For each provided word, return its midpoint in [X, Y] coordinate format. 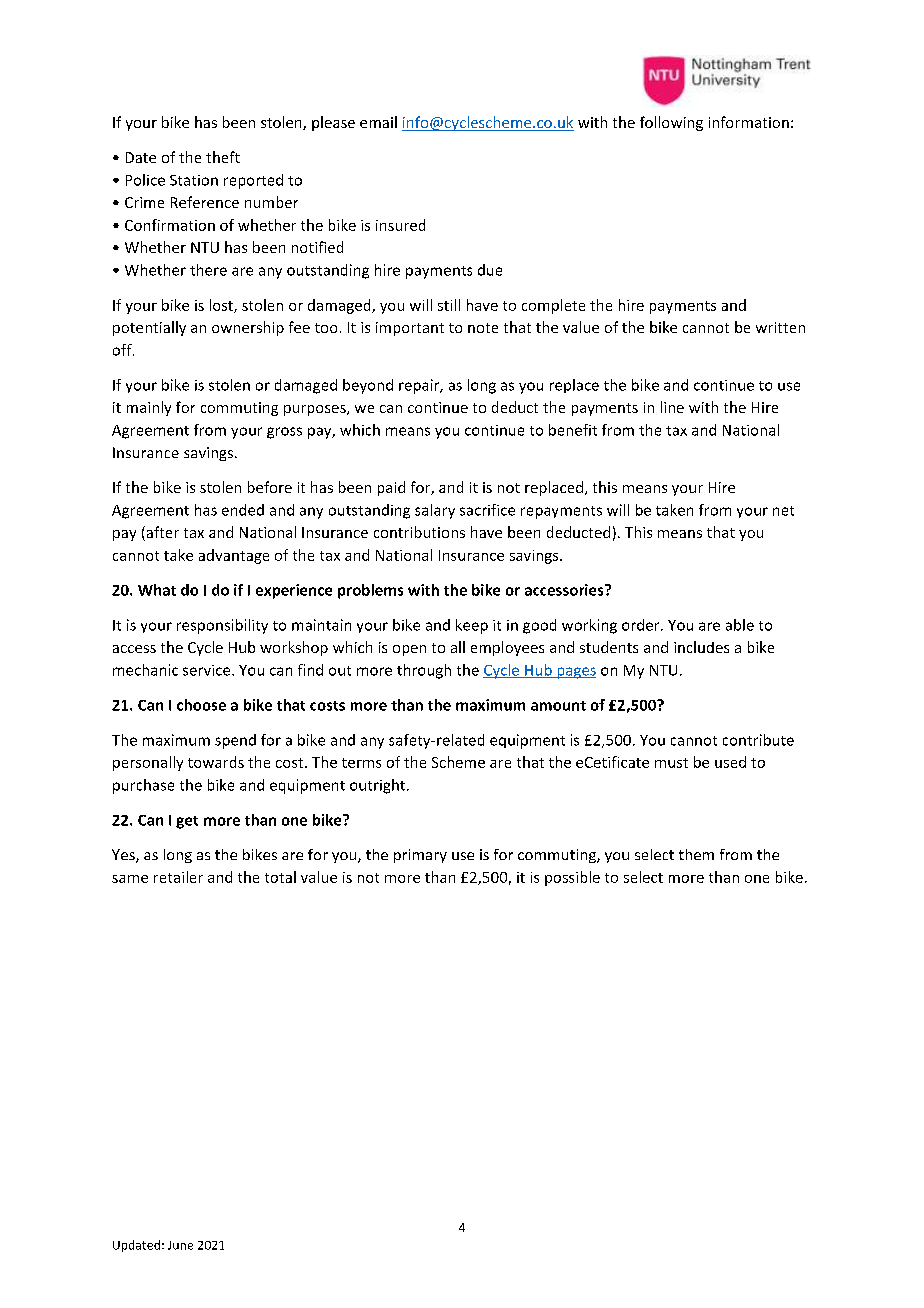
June [180, 1245]
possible [572, 878]
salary [435, 511]
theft [223, 157]
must [671, 763]
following [671, 123]
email [378, 122]
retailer [178, 877]
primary [420, 856]
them [696, 854]
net [783, 511]
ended [243, 510]
